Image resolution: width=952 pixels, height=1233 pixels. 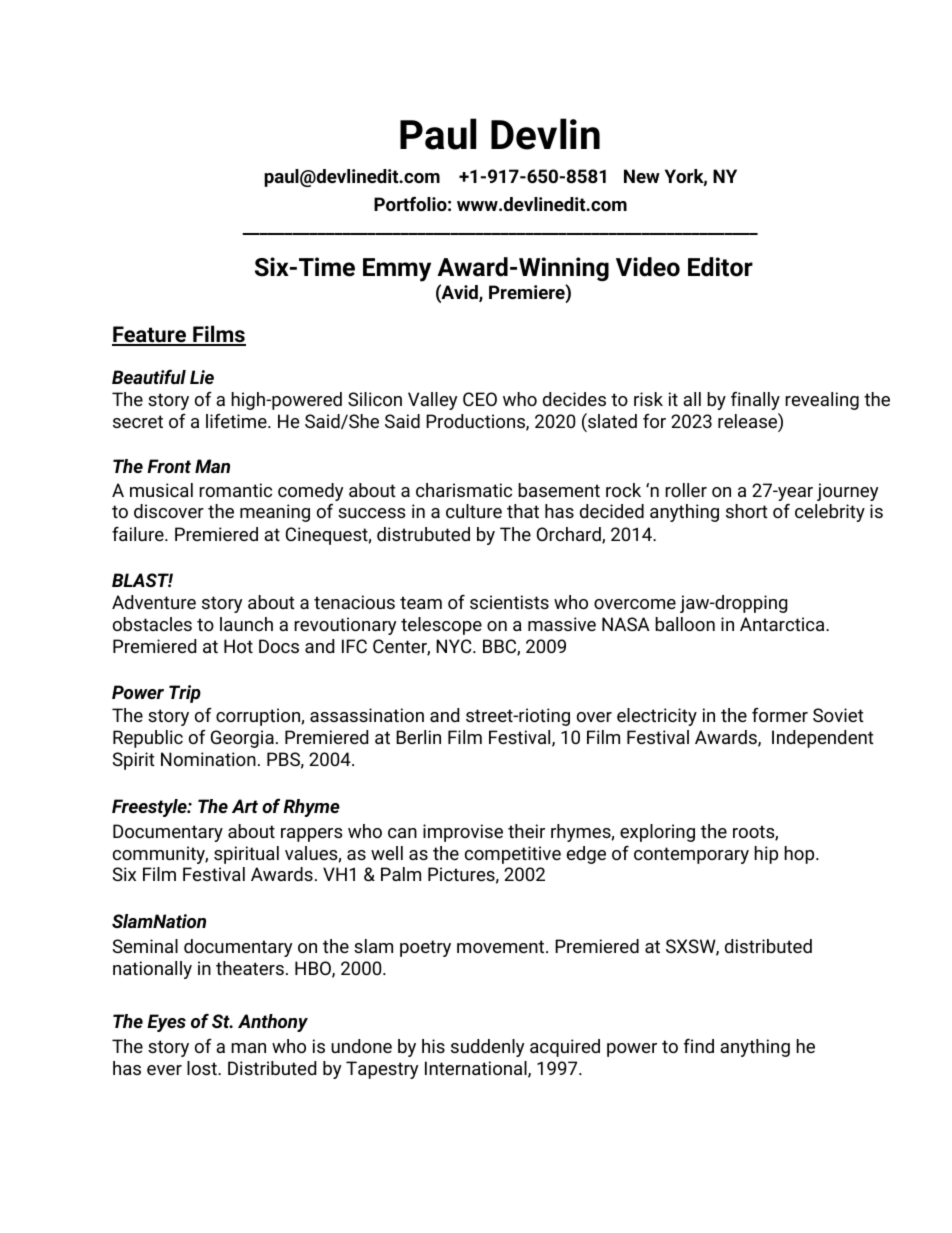 I want to click on Independent, so click(x=823, y=739).
